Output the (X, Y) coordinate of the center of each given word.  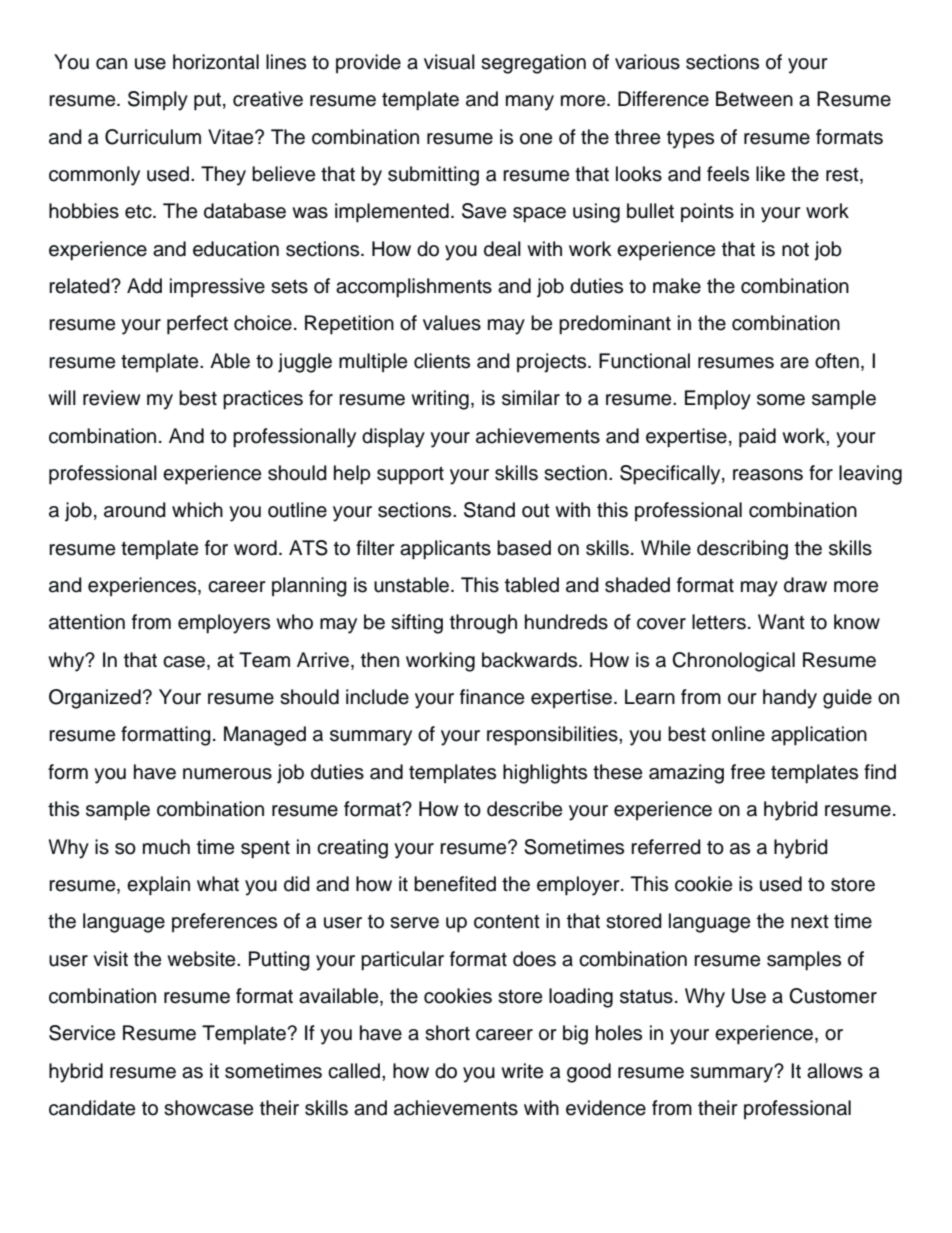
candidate (92, 1108)
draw (805, 585)
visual (449, 62)
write (522, 1071)
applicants (445, 550)
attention (87, 622)
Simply (158, 101)
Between (754, 99)
